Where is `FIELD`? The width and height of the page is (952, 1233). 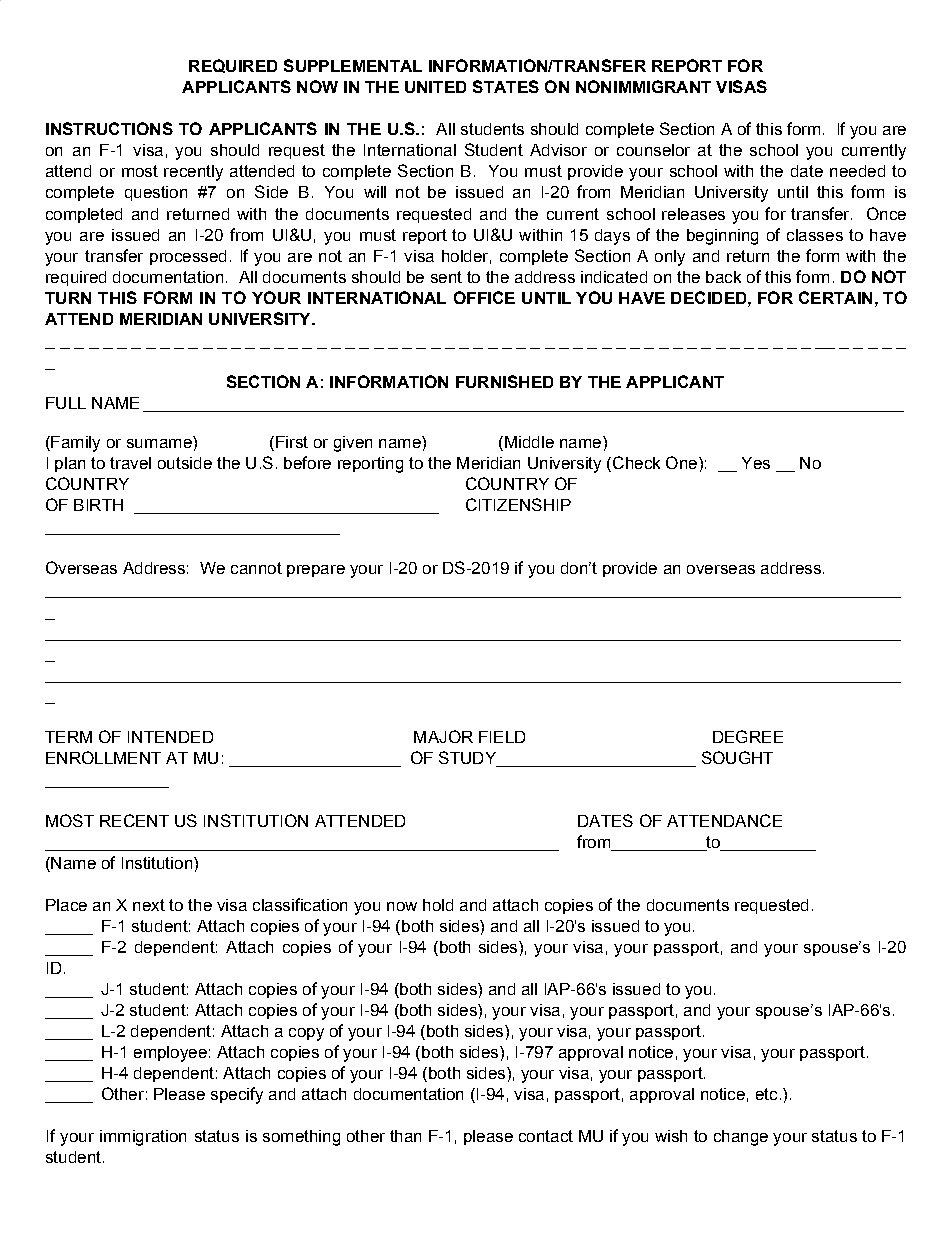 FIELD is located at coordinates (502, 737).
